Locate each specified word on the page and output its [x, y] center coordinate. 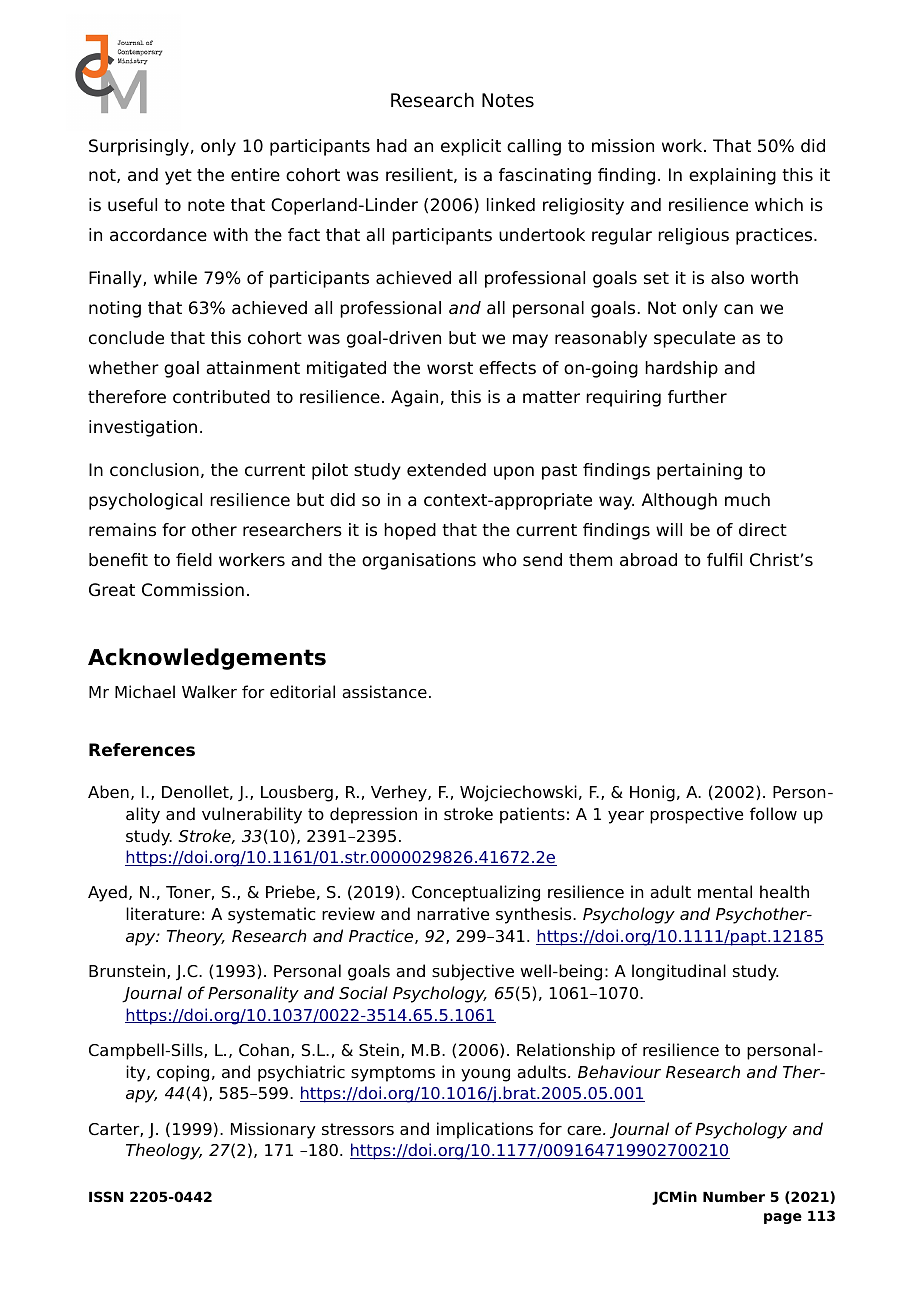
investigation [143, 428]
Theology [164, 1151]
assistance [384, 692]
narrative [453, 914]
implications [485, 1130]
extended [446, 470]
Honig [652, 793]
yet [178, 177]
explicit [471, 147]
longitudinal [679, 972]
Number [734, 1196]
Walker [209, 692]
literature [163, 914]
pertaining [699, 471]
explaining [732, 176]
